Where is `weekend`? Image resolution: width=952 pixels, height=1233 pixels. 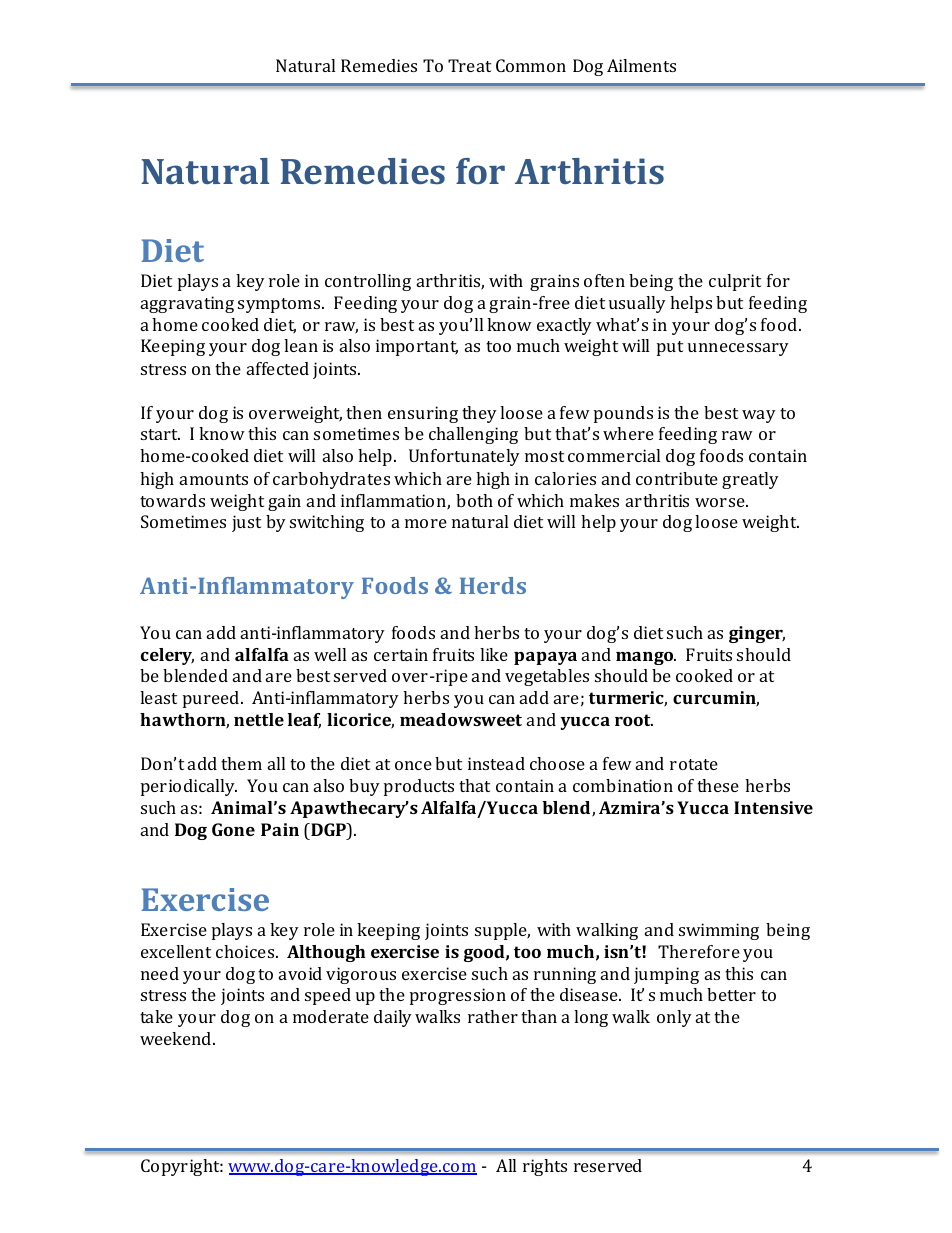
weekend is located at coordinates (177, 1038).
